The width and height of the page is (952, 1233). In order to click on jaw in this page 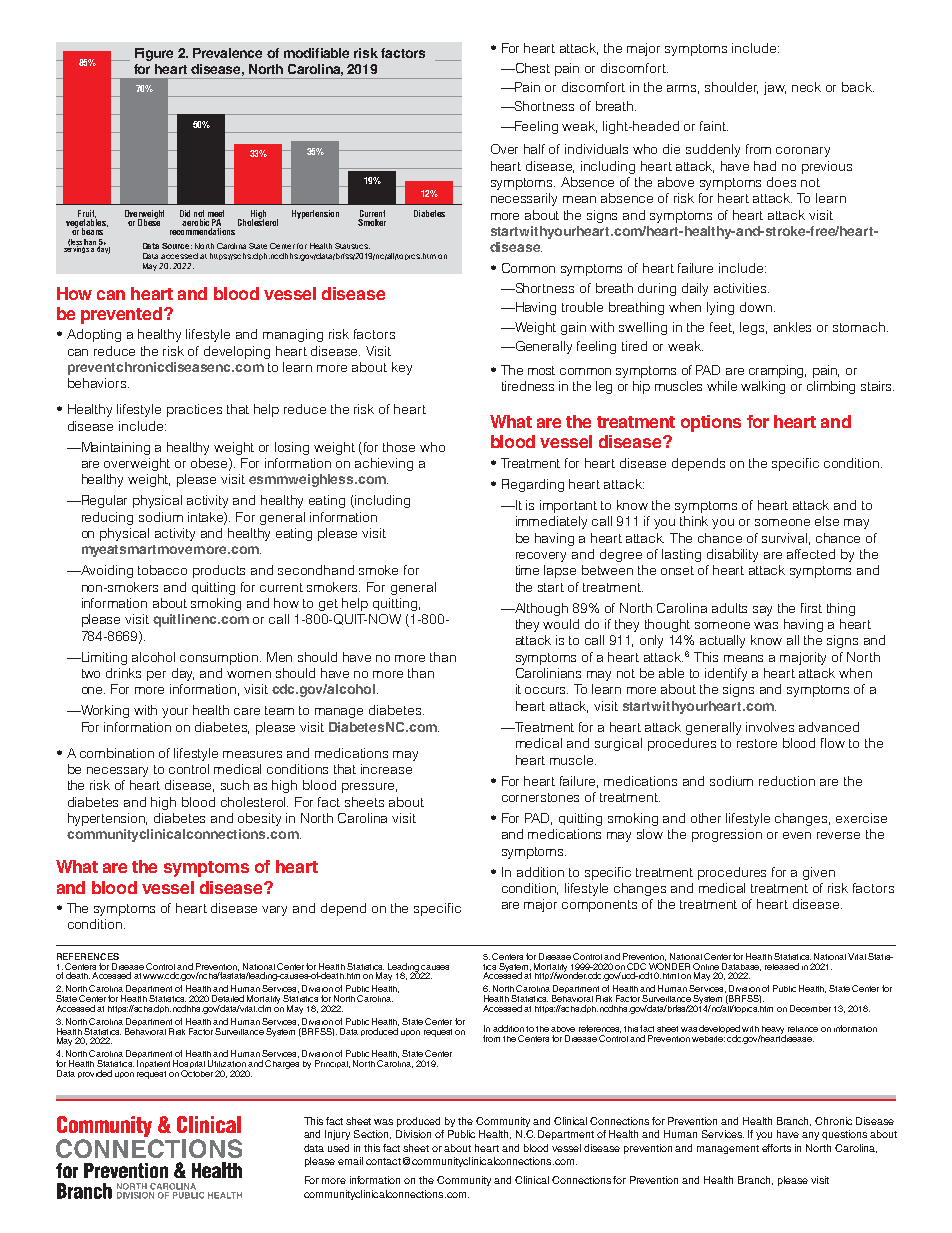, I will do `click(775, 88)`.
